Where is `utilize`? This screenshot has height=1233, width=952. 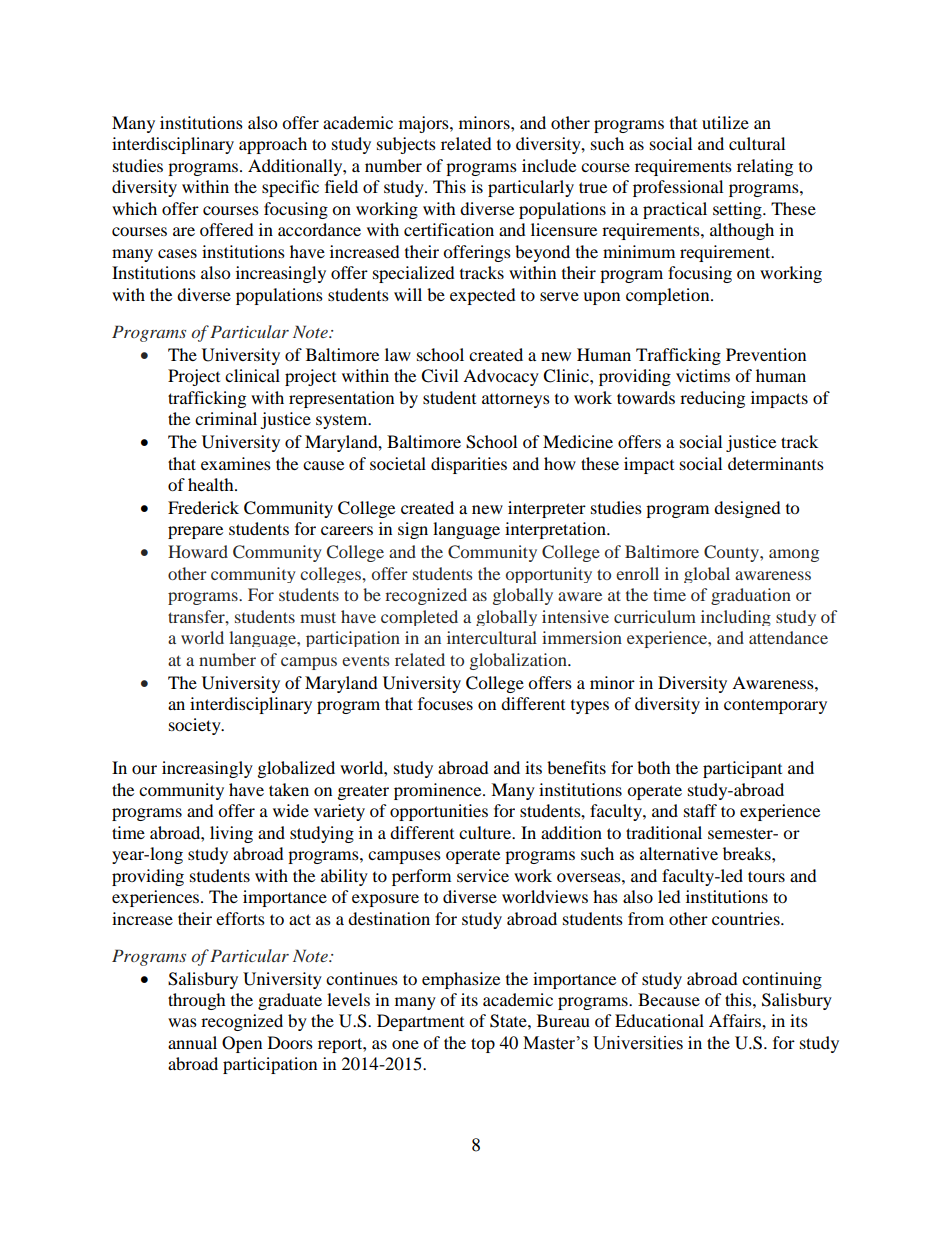
utilize is located at coordinates (725, 122).
